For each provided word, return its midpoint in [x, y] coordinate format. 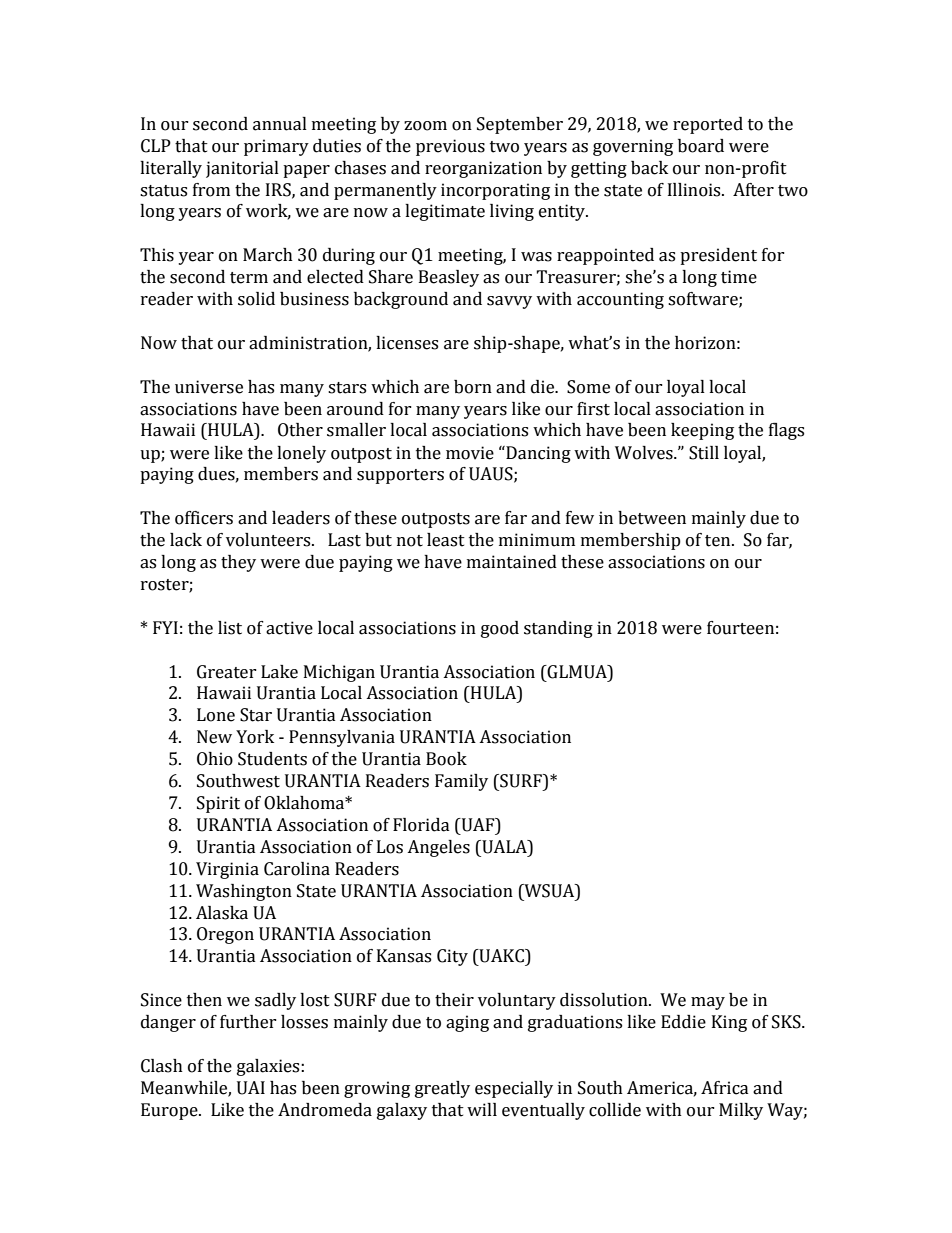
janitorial [242, 169]
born [473, 387]
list [230, 628]
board [701, 146]
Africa [725, 1088]
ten [719, 541]
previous [450, 147]
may [708, 1003]
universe [209, 387]
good [500, 629]
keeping [702, 431]
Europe [170, 1111]
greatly [442, 1089]
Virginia [227, 870]
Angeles [438, 848]
